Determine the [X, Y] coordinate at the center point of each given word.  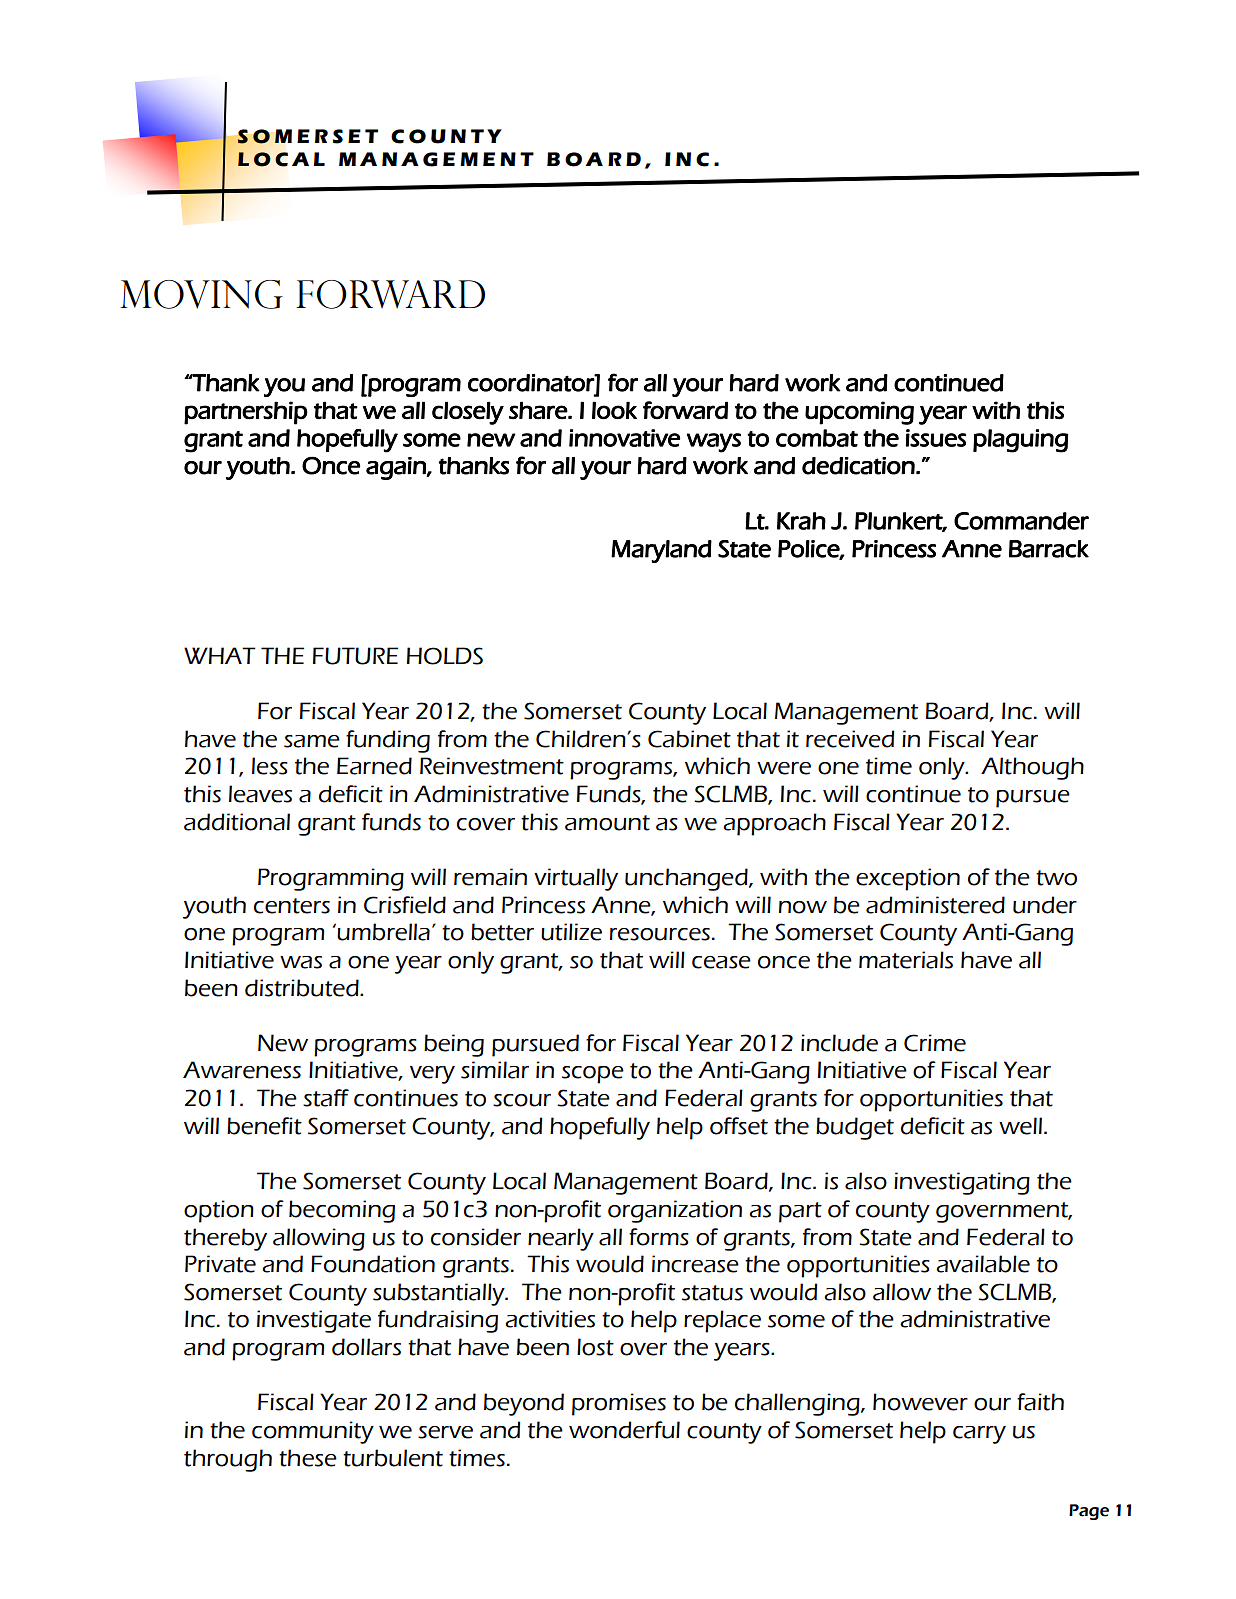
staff [326, 1098]
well [1020, 1126]
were [784, 768]
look [614, 410]
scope [593, 1075]
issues [935, 438]
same [312, 741]
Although [1032, 768]
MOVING [201, 294]
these [308, 1458]
